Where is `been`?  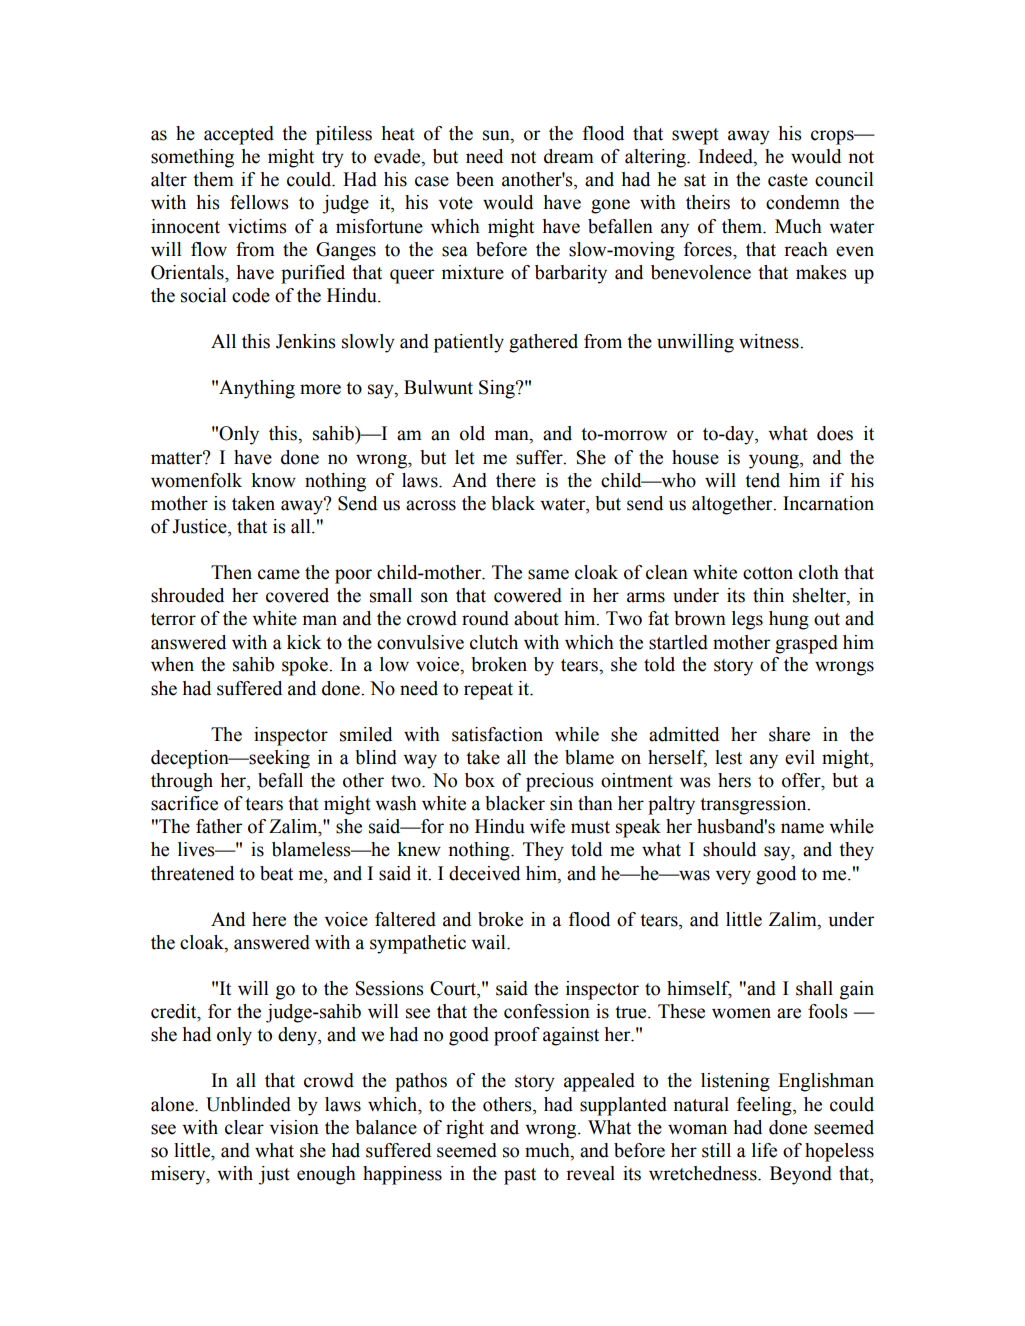
been is located at coordinates (475, 179).
